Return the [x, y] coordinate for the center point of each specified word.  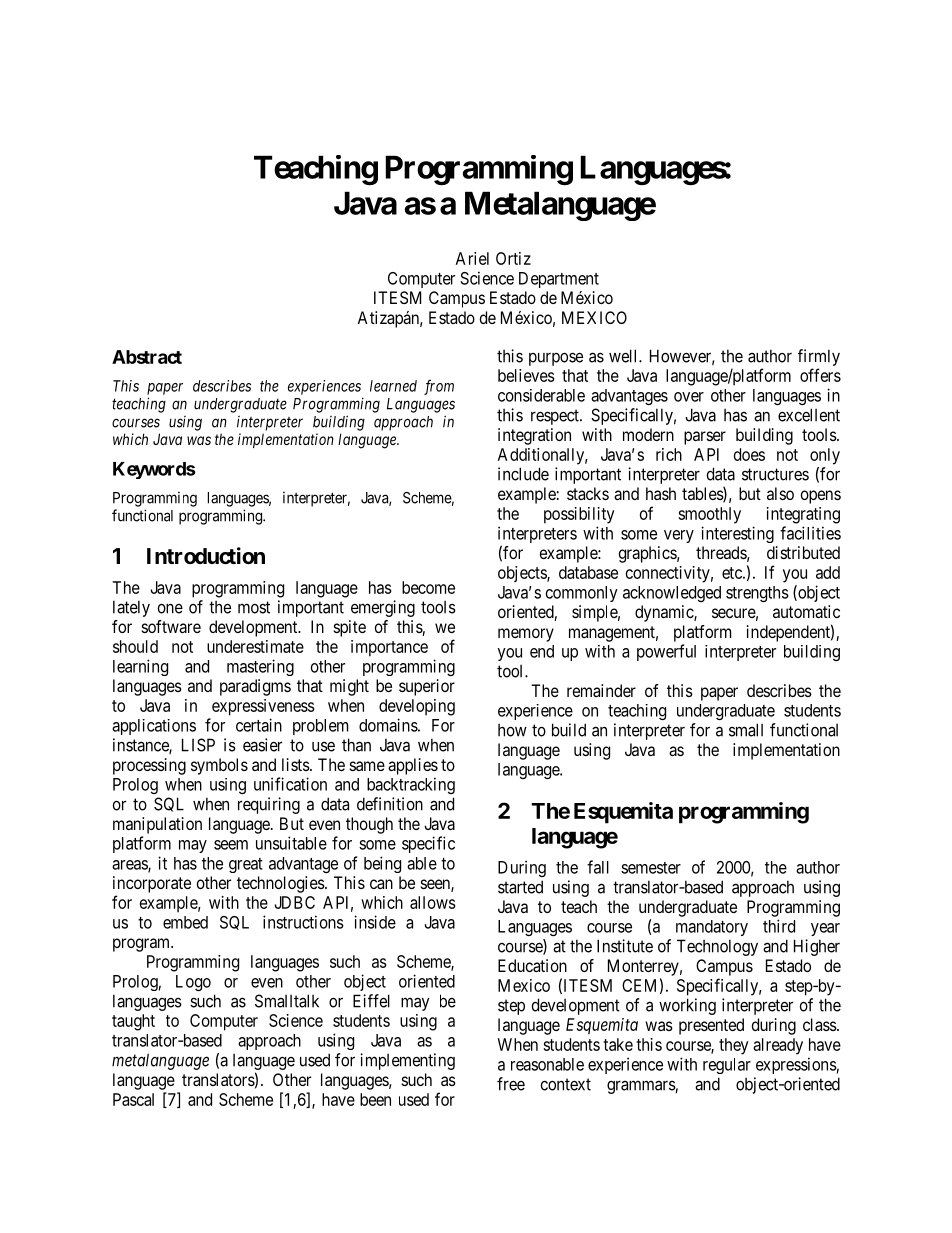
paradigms [255, 687]
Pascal [133, 1099]
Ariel [472, 258]
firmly [819, 357]
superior [427, 687]
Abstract [147, 357]
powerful [666, 652]
